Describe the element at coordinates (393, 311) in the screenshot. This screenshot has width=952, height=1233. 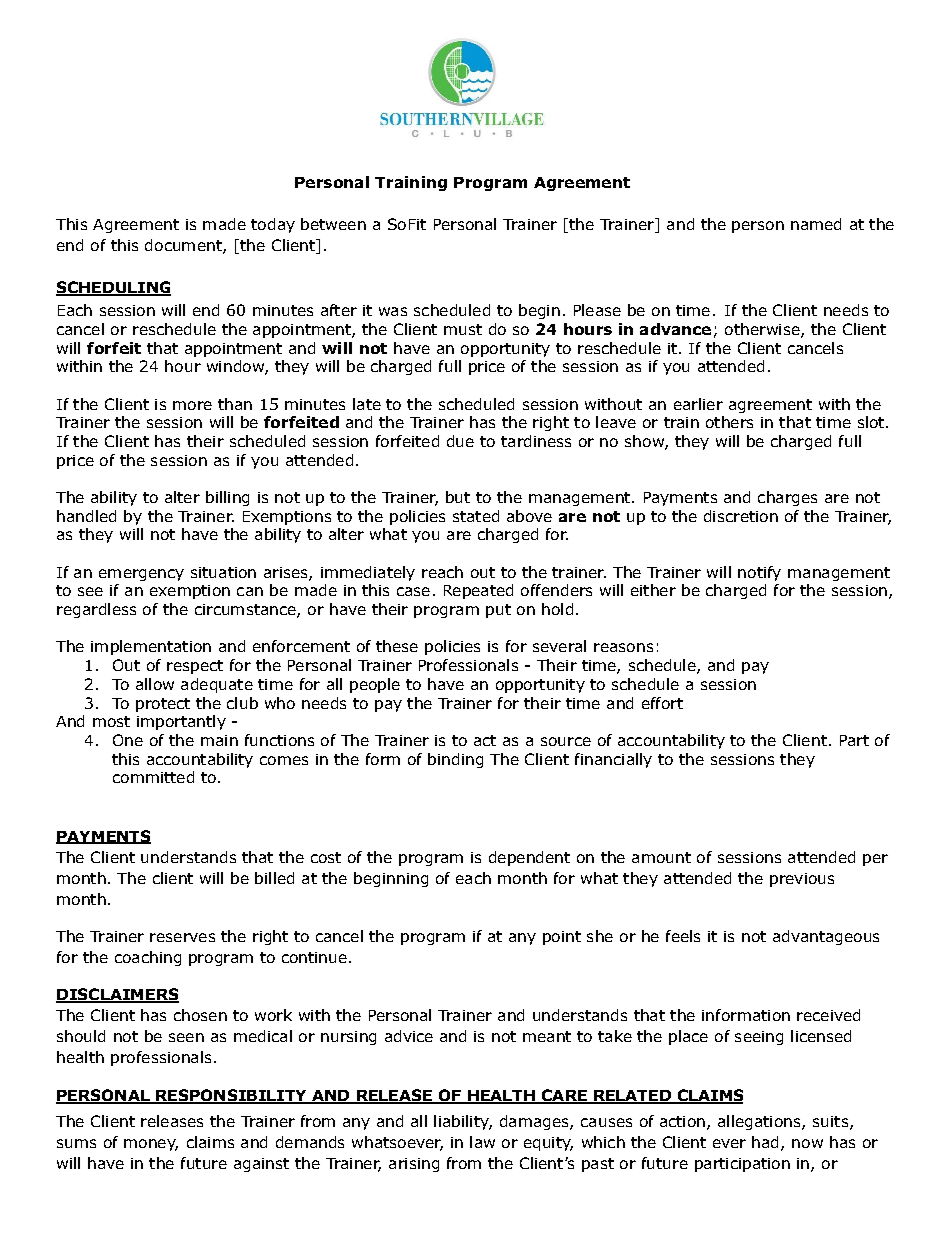
I see `was` at that location.
